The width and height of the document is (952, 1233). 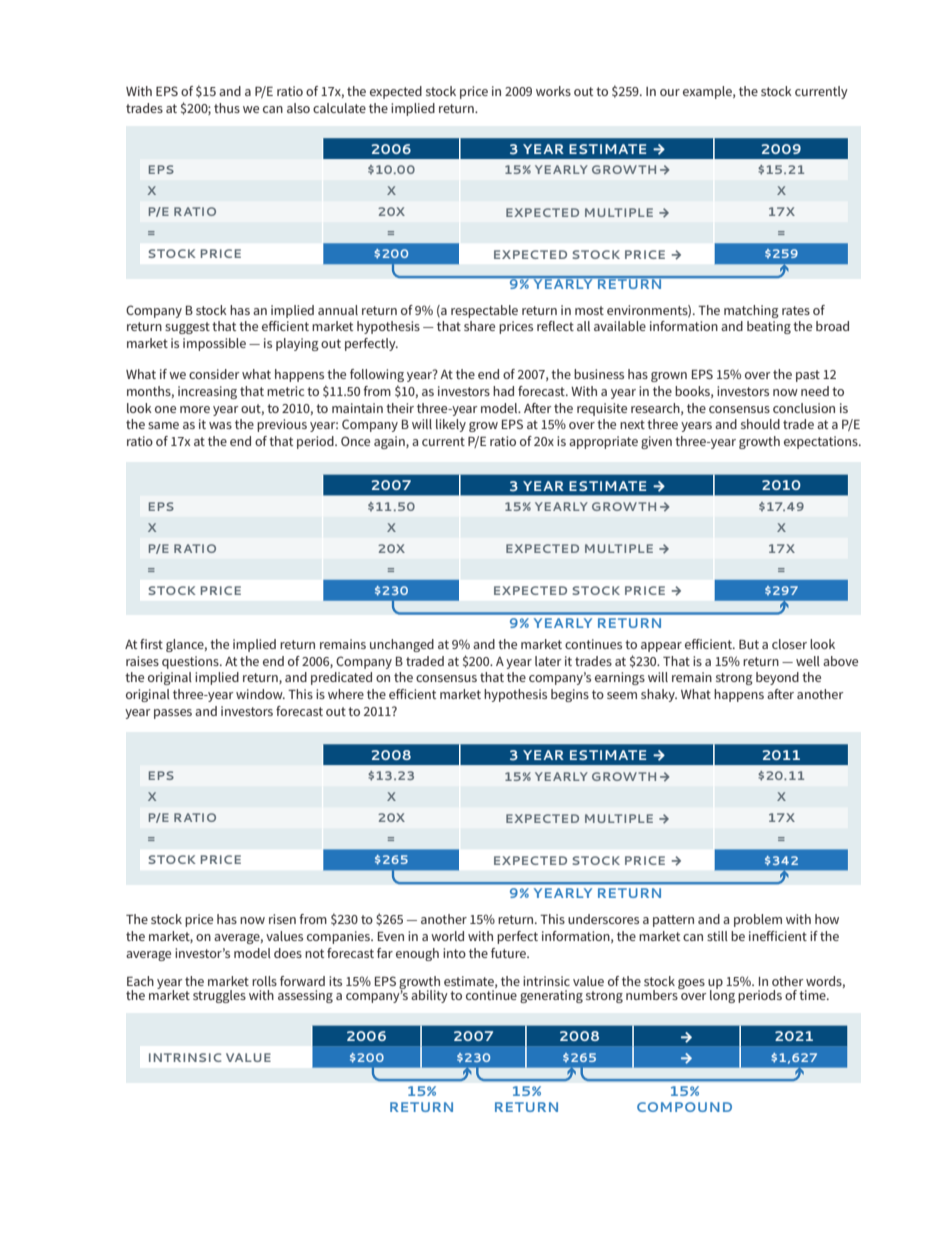 What do you see at coordinates (570, 695) in the document?
I see `begins` at bounding box center [570, 695].
